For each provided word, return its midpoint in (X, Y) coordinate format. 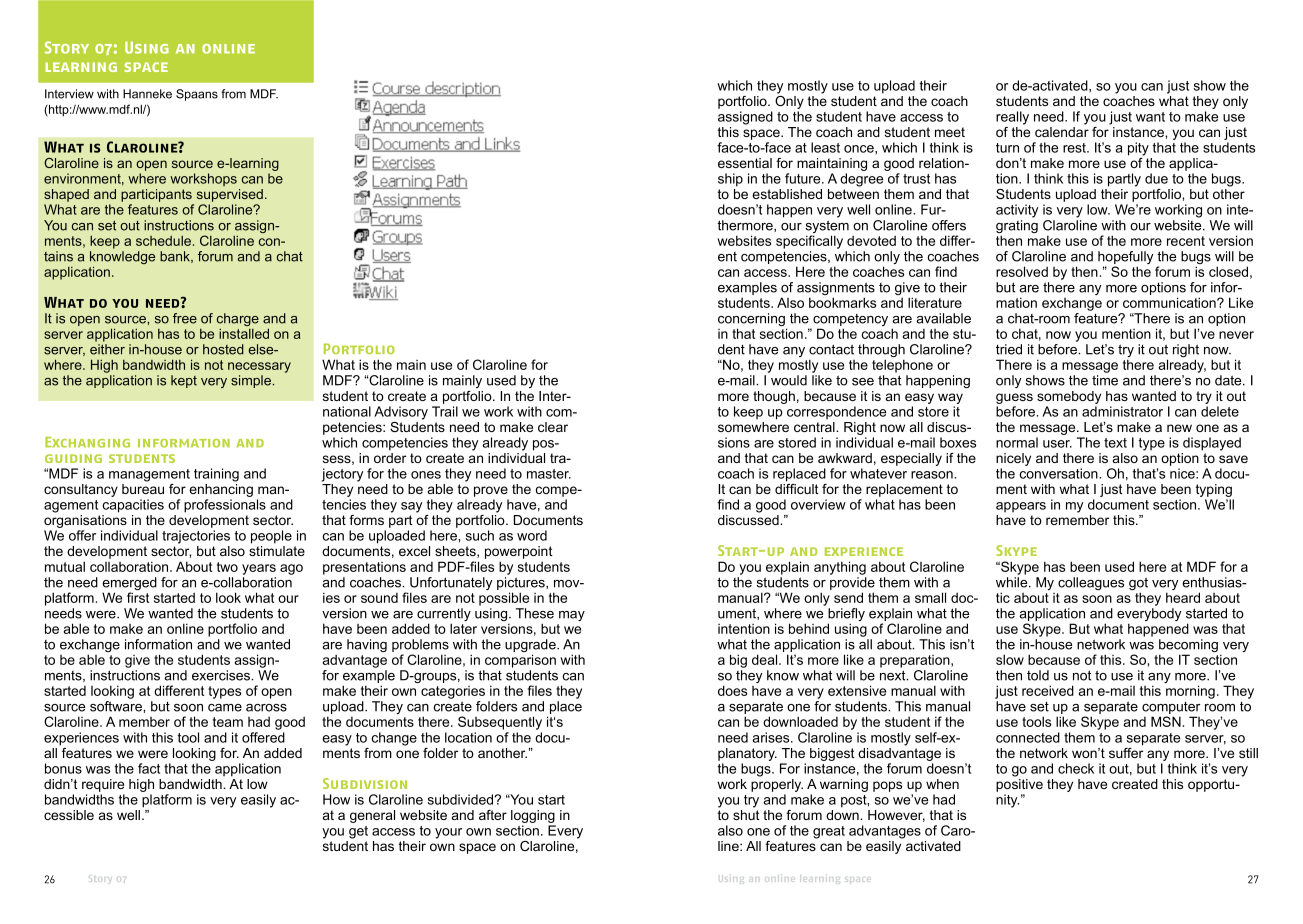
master (549, 474)
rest (1075, 148)
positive (1019, 785)
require (103, 785)
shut (746, 815)
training (216, 475)
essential (745, 163)
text (1115, 443)
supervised (230, 195)
